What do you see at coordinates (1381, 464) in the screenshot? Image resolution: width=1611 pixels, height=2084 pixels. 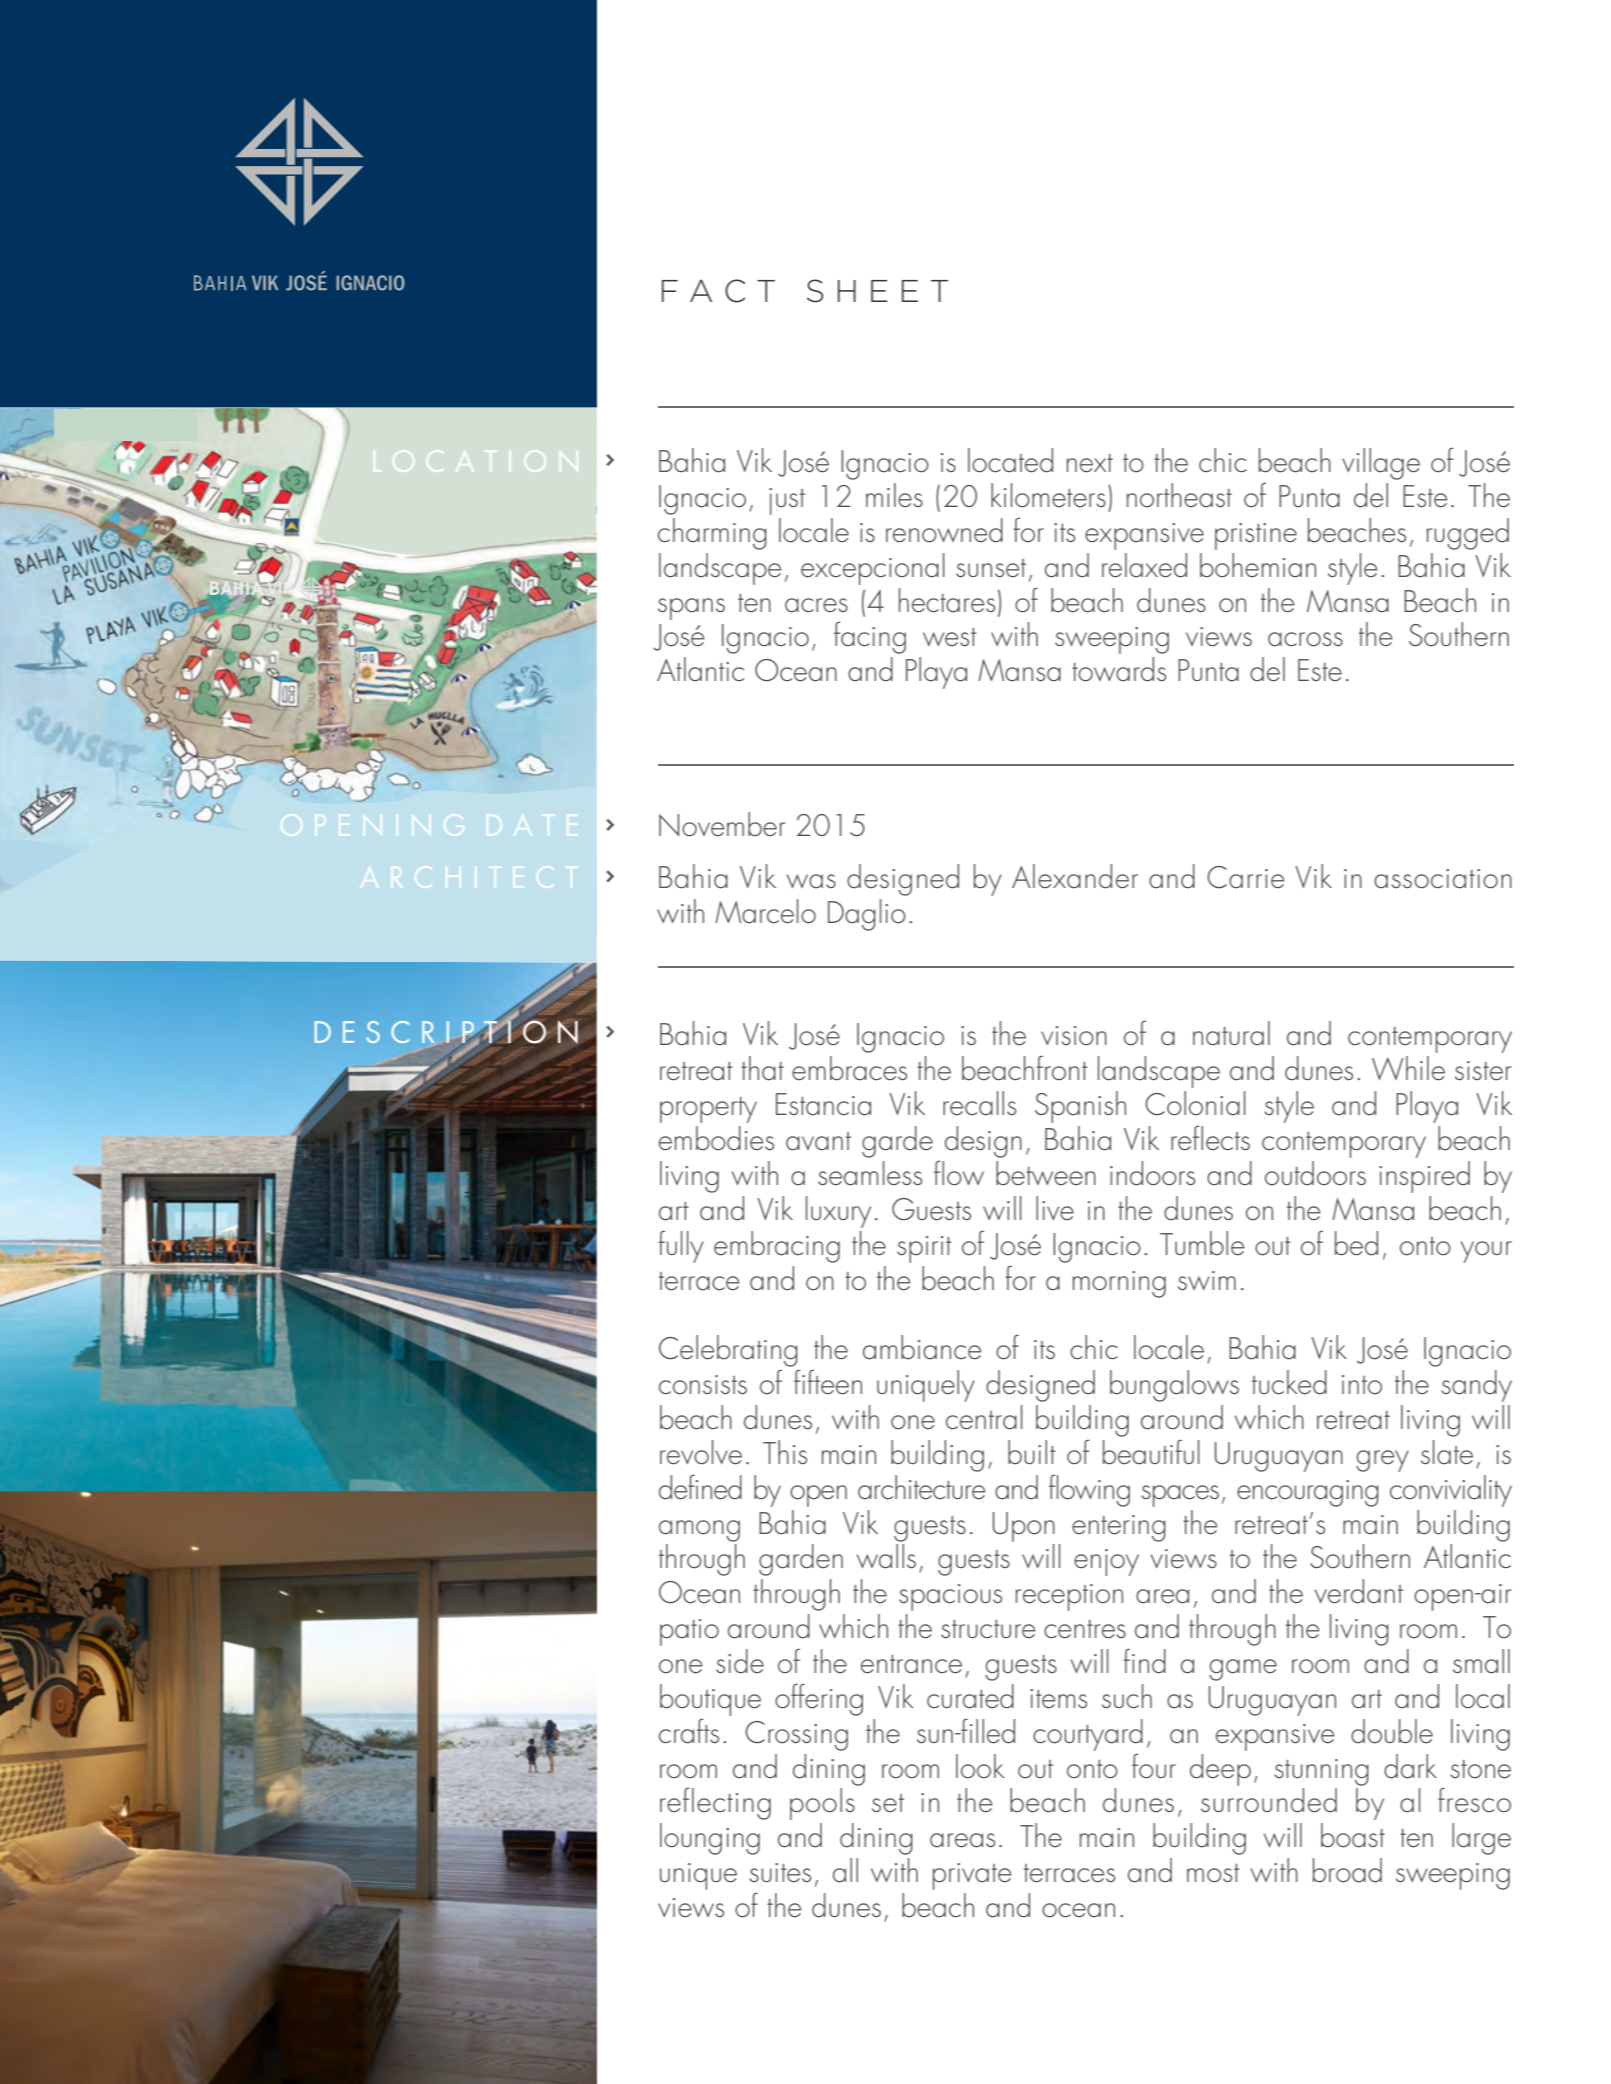 I see `village` at bounding box center [1381, 464].
